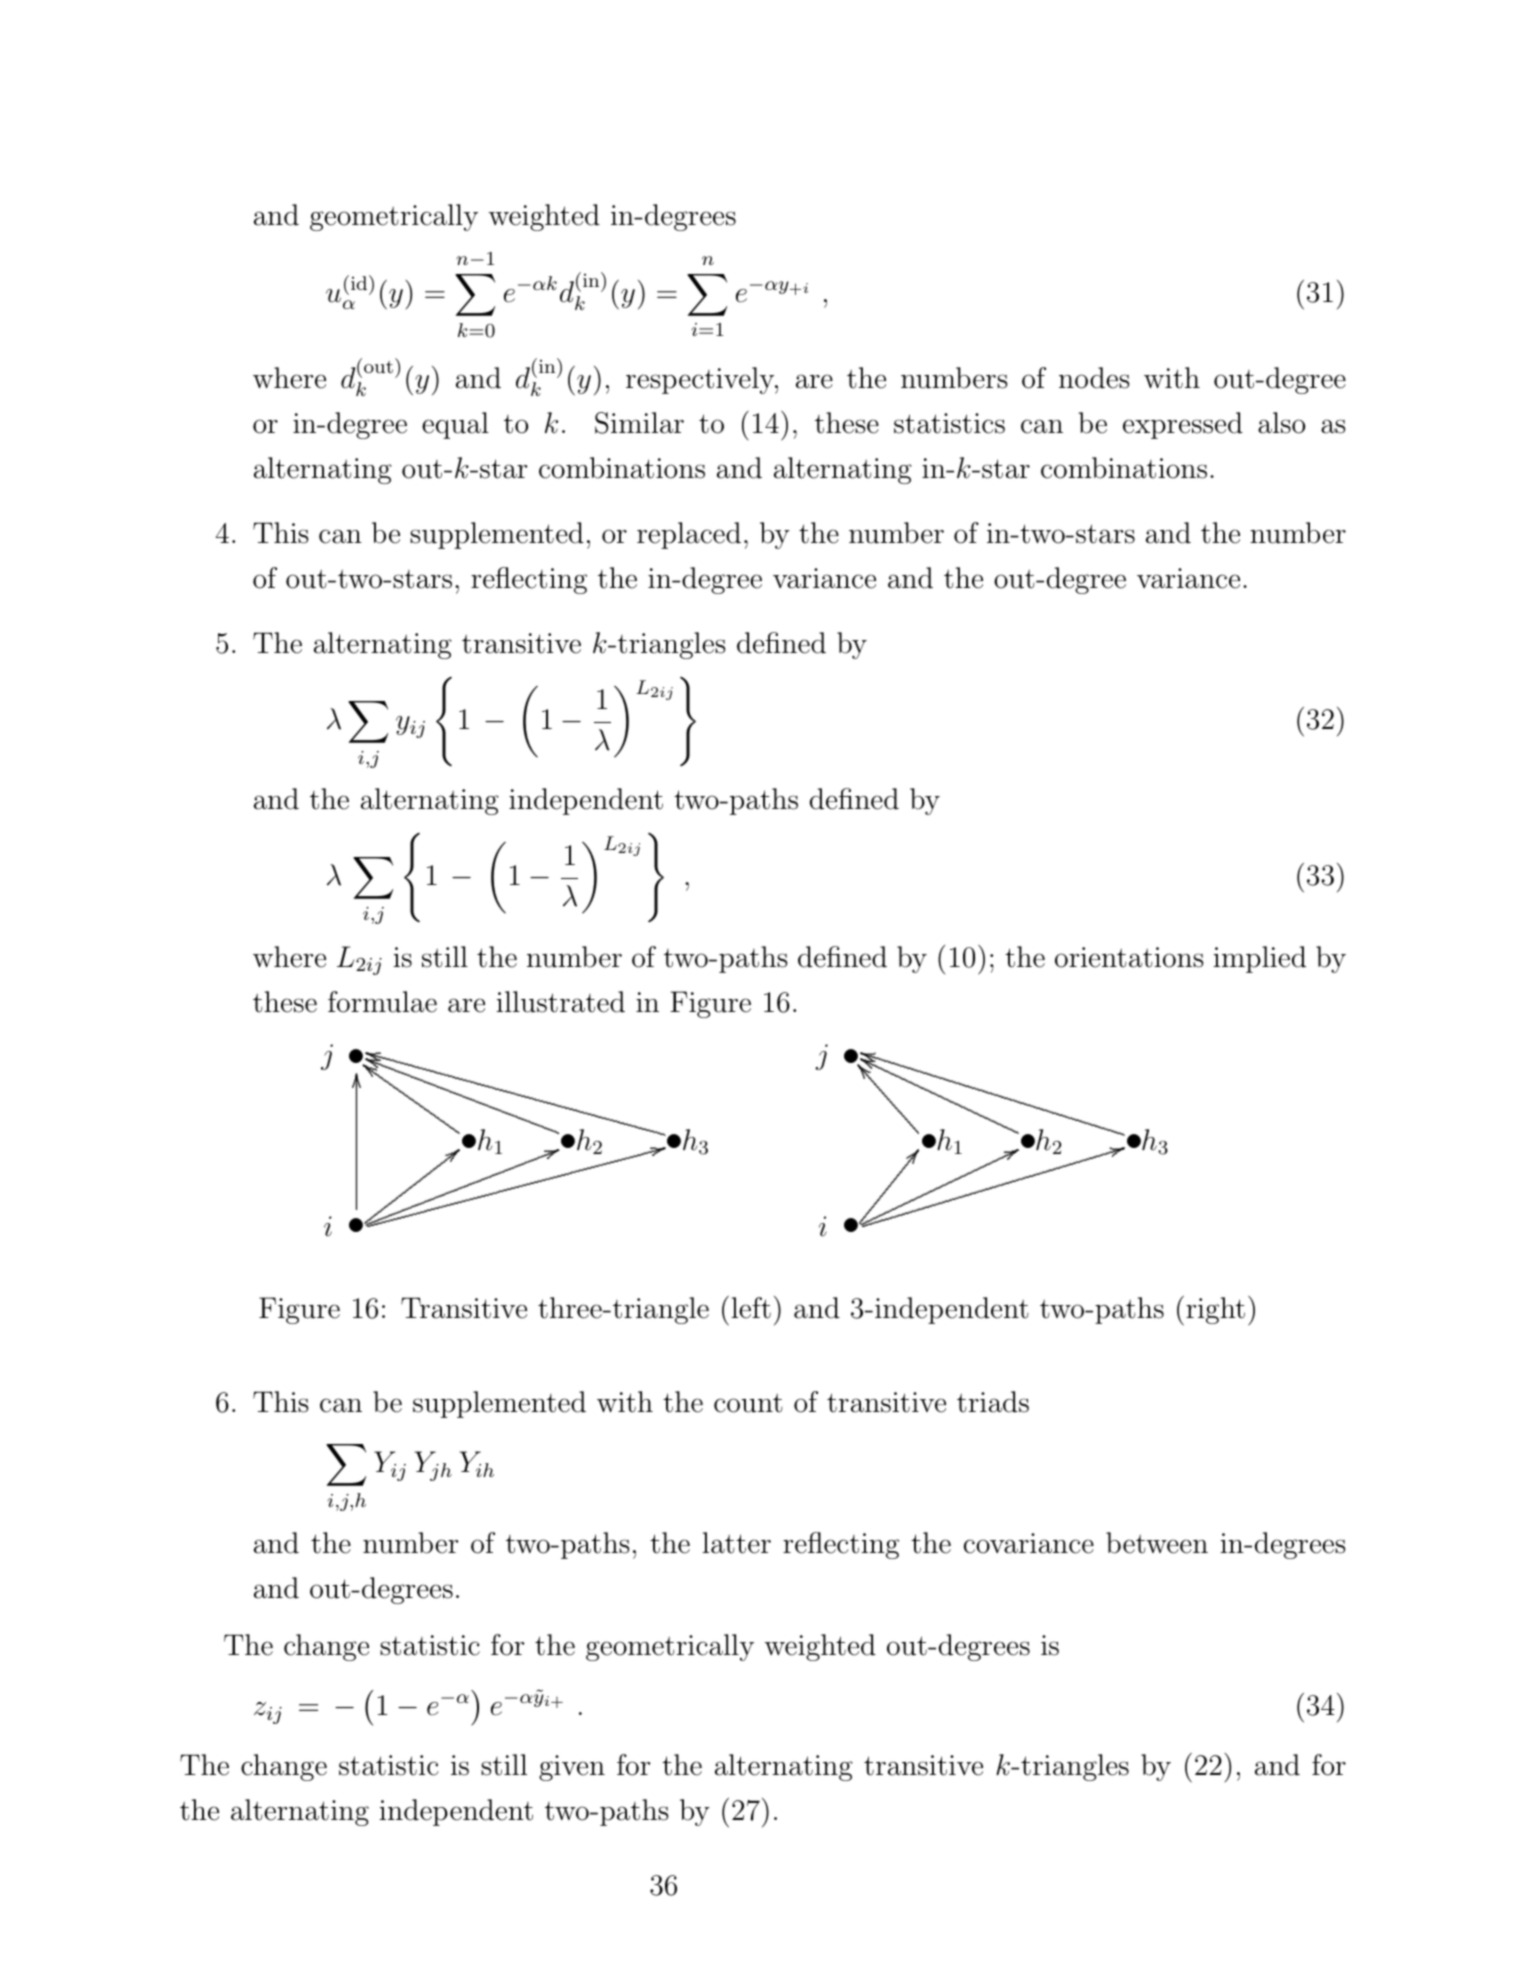 The height and width of the page is (1975, 1526). What do you see at coordinates (1259, 959) in the page?
I see `implied` at bounding box center [1259, 959].
